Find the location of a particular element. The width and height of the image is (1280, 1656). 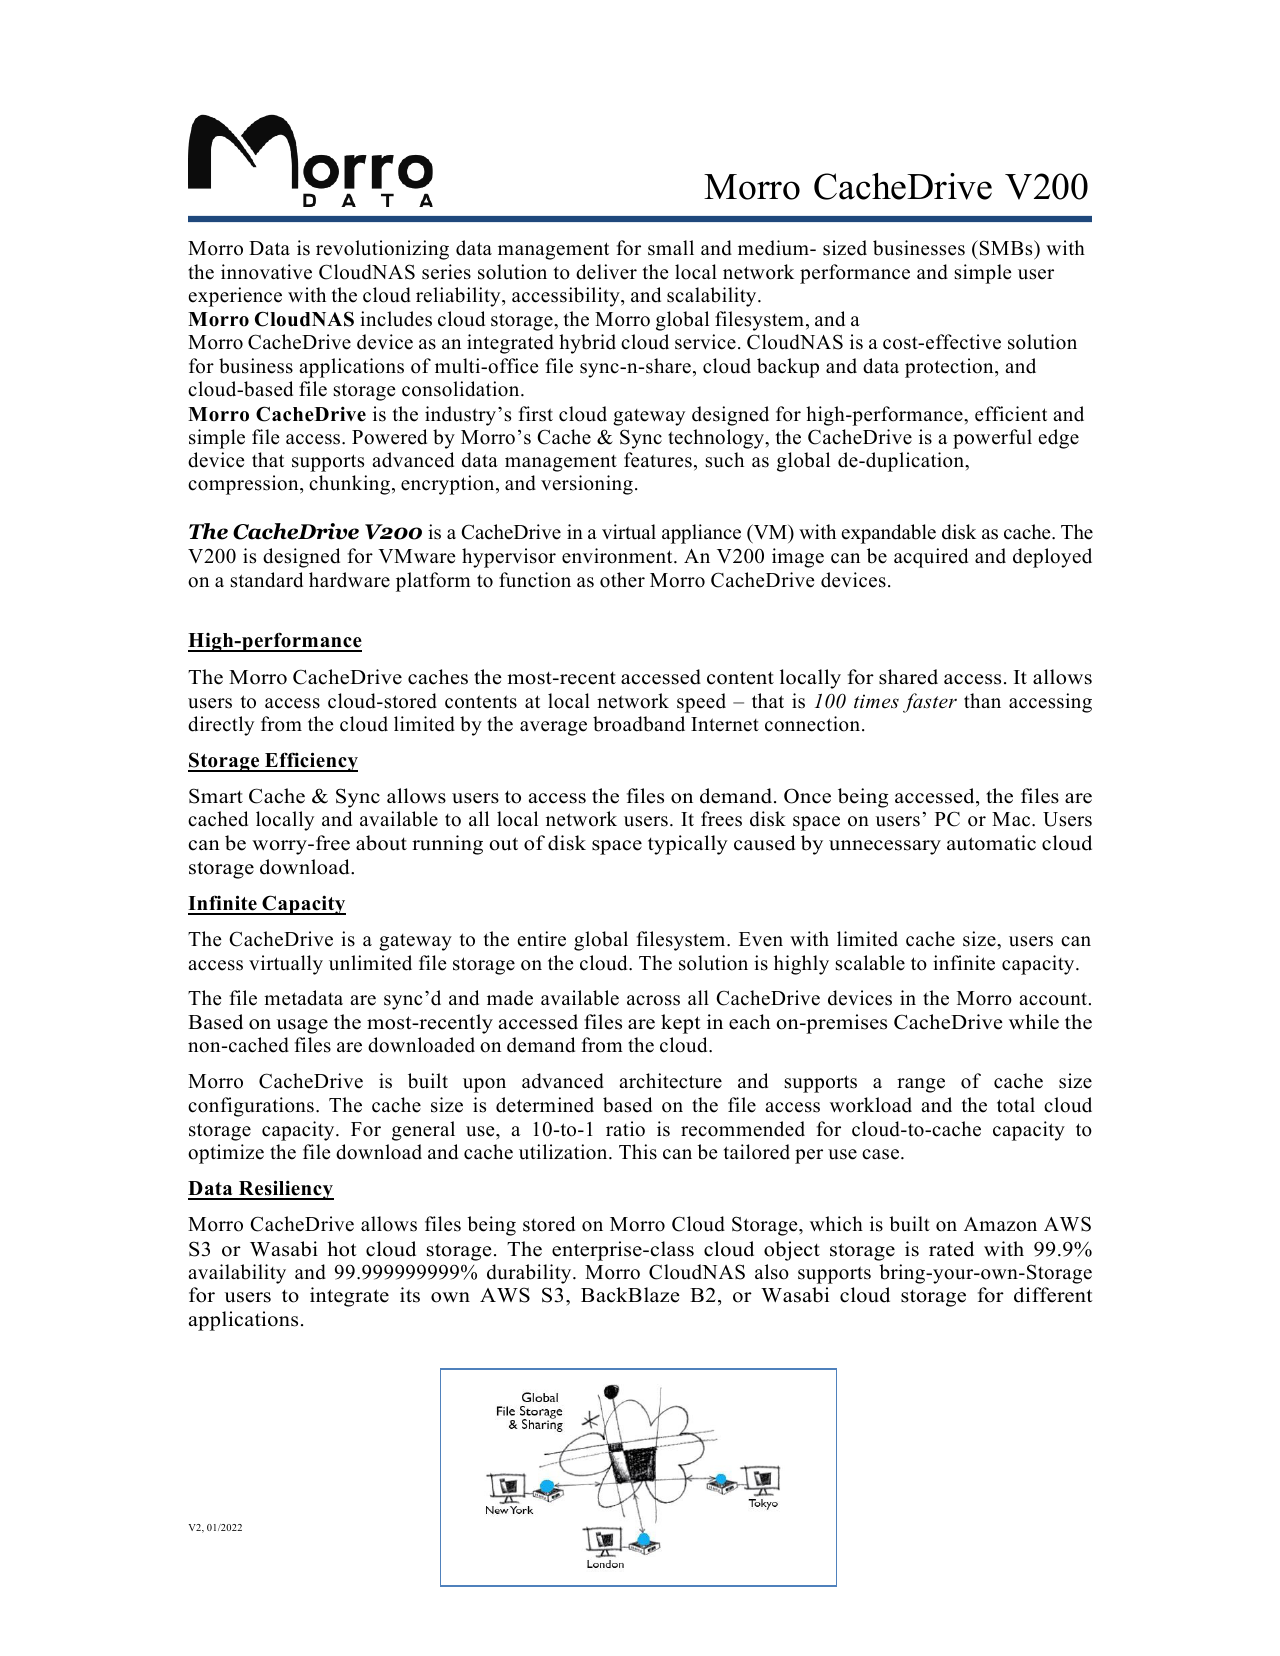

hot is located at coordinates (342, 1249).
